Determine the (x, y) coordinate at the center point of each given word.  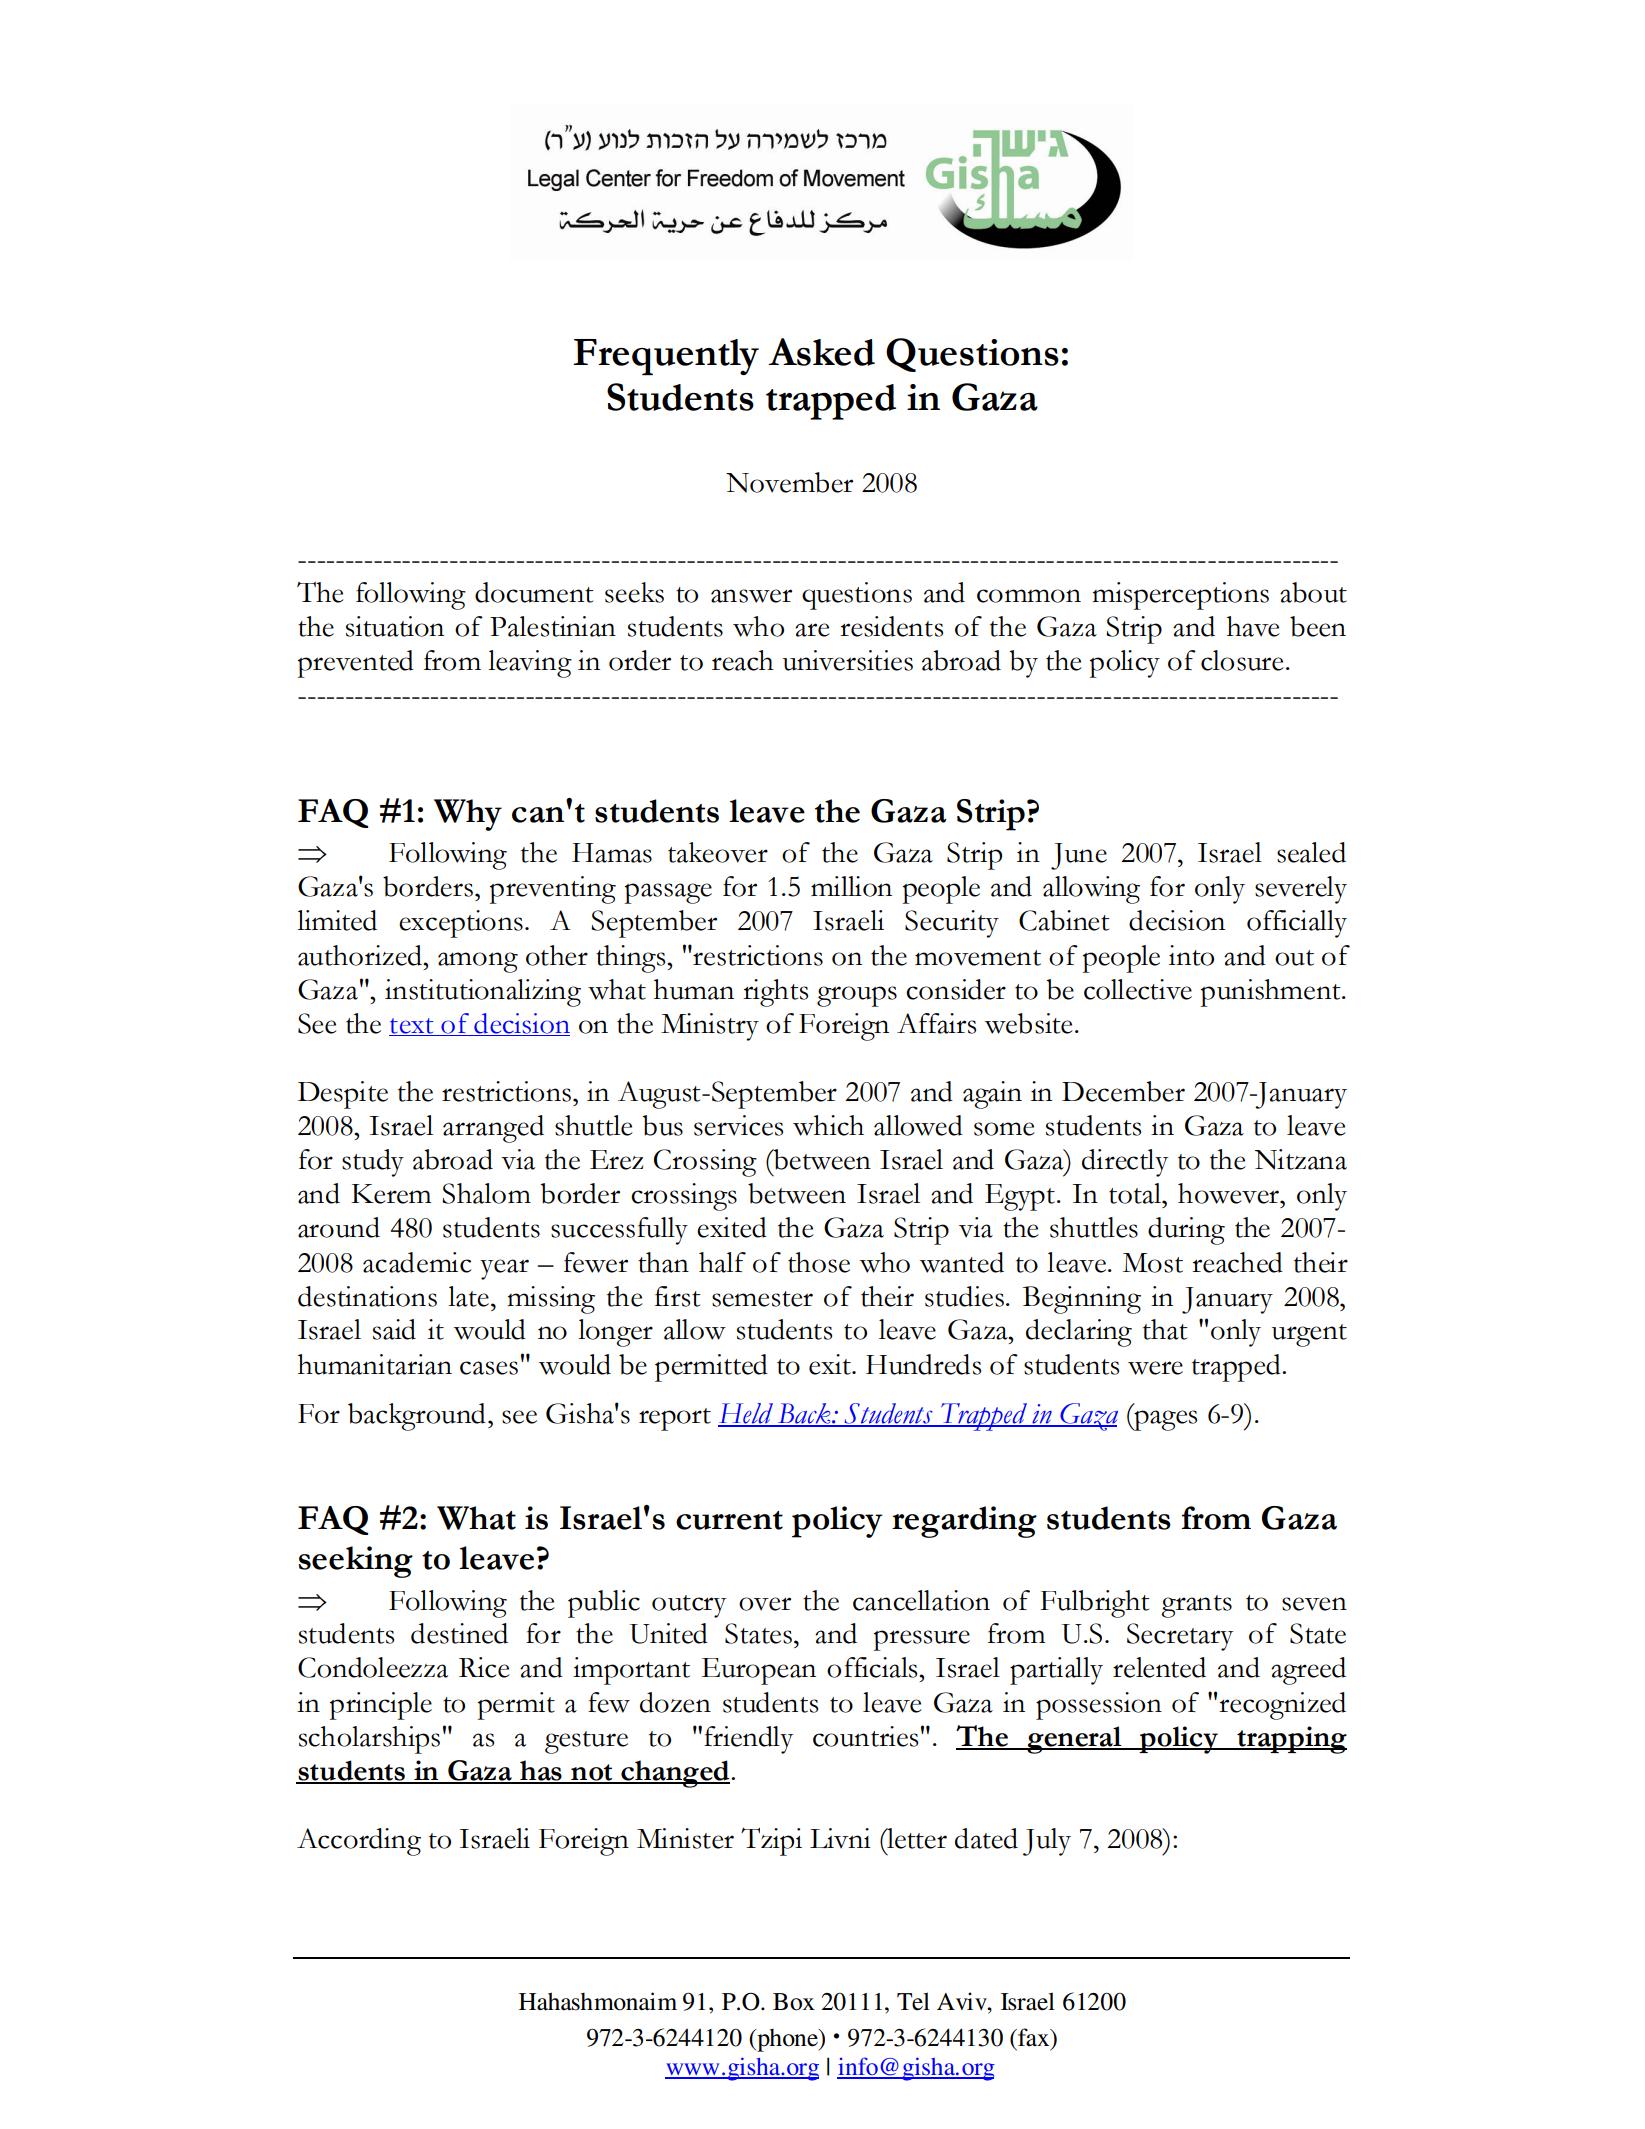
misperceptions (1180, 596)
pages (1164, 1420)
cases (489, 1368)
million (851, 886)
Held (746, 1414)
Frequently (666, 357)
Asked (821, 352)
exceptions (461, 924)
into (1191, 955)
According (359, 1842)
